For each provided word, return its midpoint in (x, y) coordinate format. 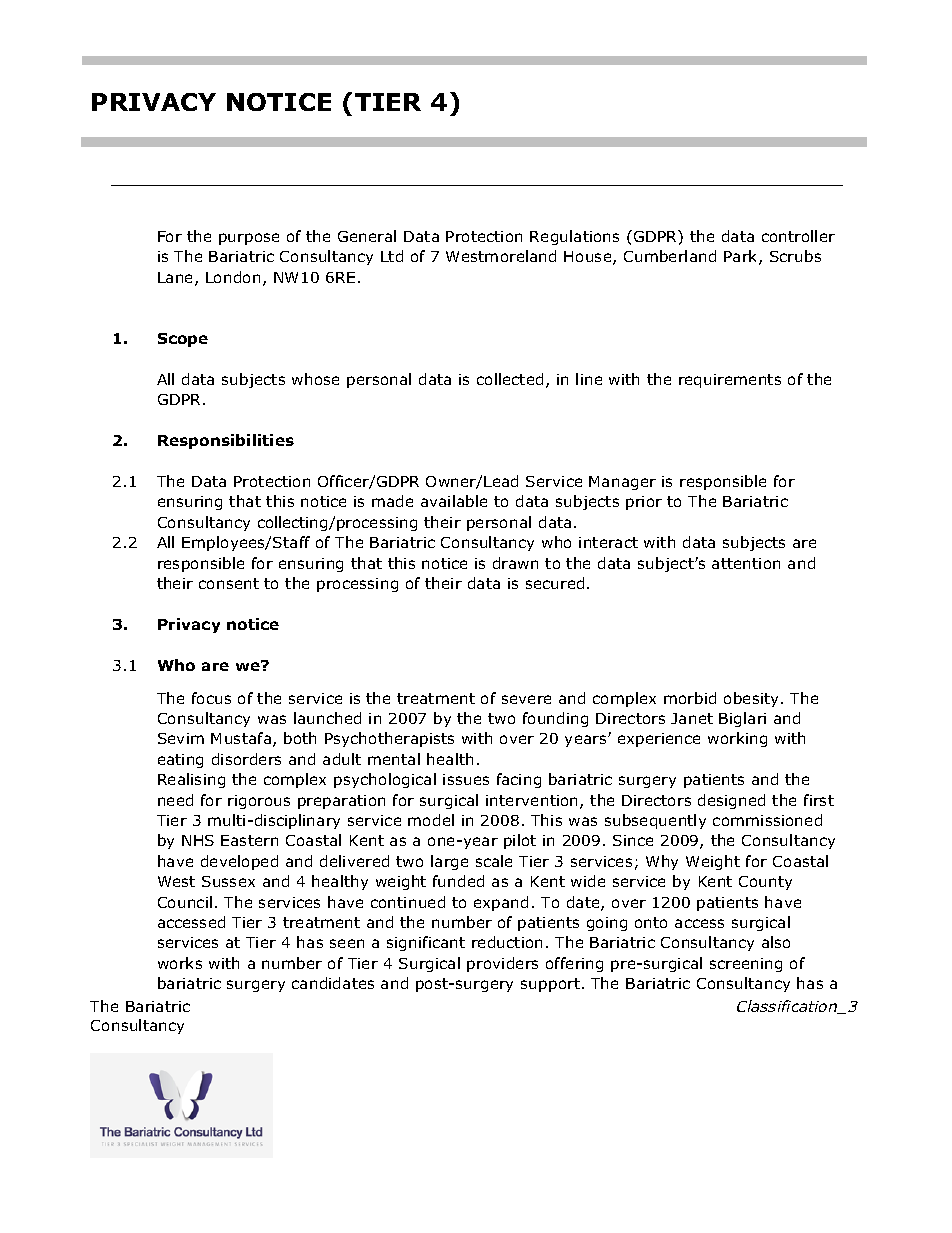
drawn (515, 563)
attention (746, 563)
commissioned (767, 820)
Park (742, 257)
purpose (249, 239)
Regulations (574, 237)
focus (211, 698)
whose (315, 379)
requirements (730, 381)
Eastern (249, 840)
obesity (753, 699)
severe (526, 699)
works (180, 963)
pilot (520, 841)
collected (510, 379)
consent (229, 583)
